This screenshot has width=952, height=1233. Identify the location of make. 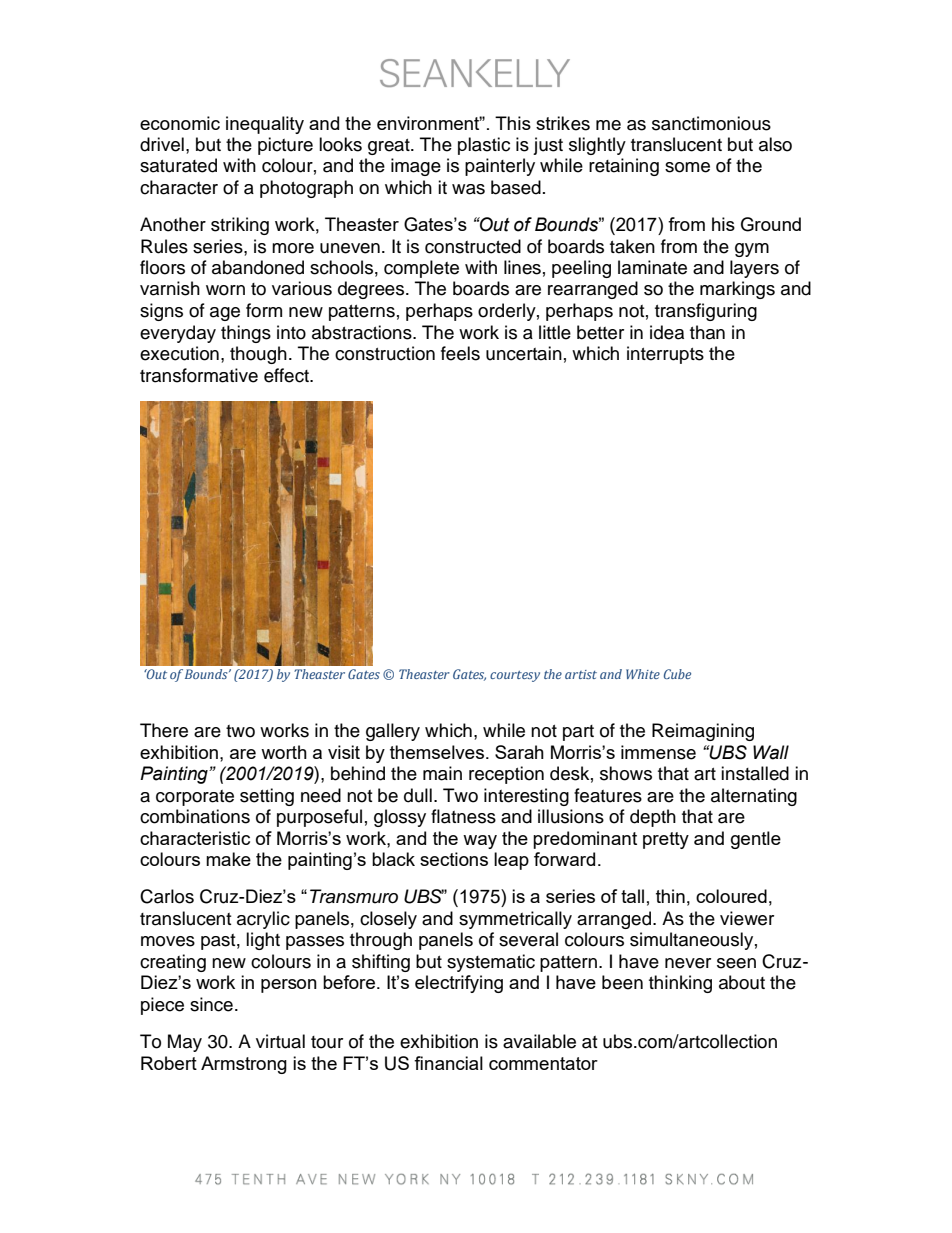
(228, 859).
